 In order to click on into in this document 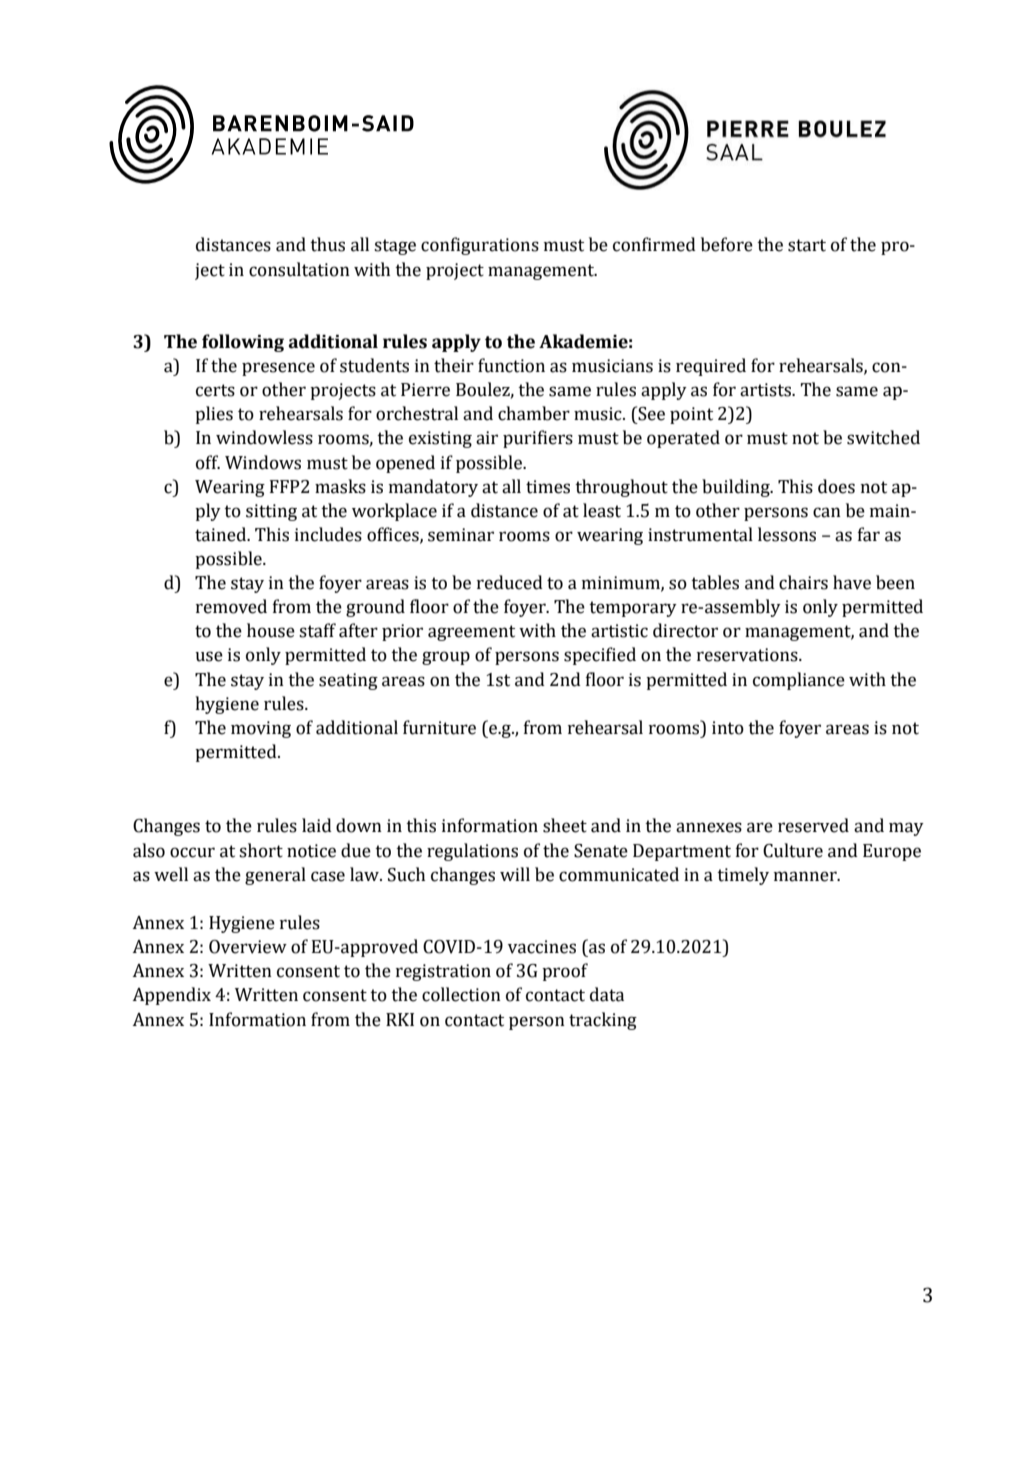, I will do `click(728, 728)`.
